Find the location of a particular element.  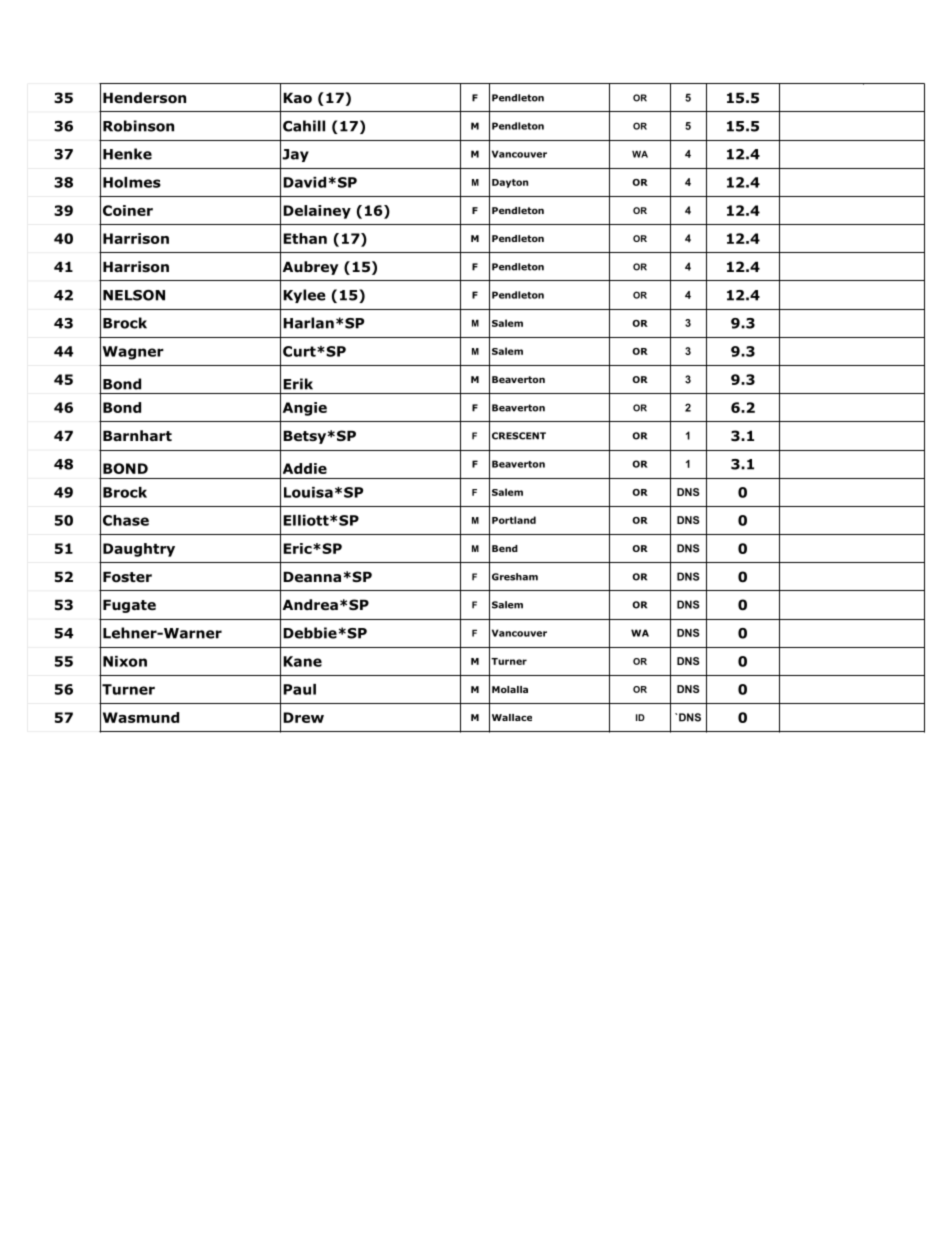

Ethan is located at coordinates (305, 238).
